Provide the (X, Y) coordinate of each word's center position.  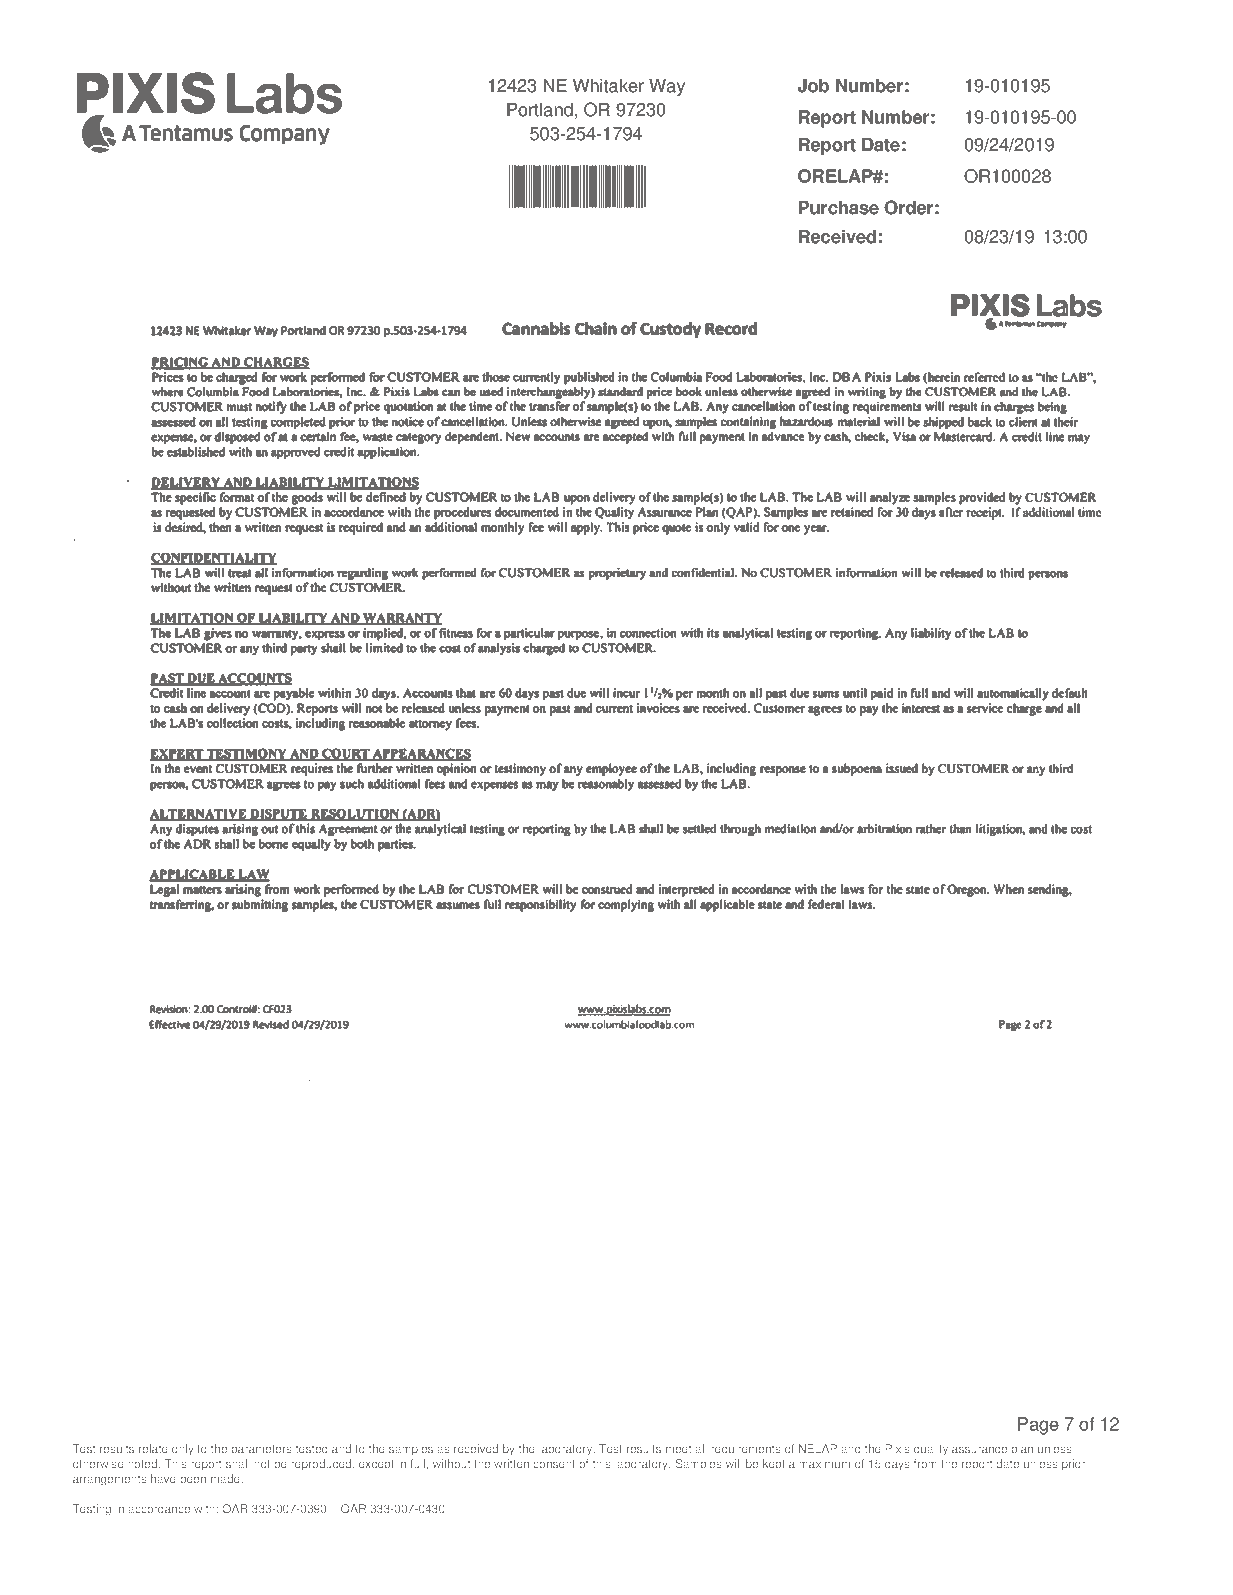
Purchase (839, 208)
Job (813, 86)
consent (554, 1464)
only (183, 1450)
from (925, 1464)
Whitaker (608, 86)
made (226, 1478)
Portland (540, 110)
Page (1038, 1426)
